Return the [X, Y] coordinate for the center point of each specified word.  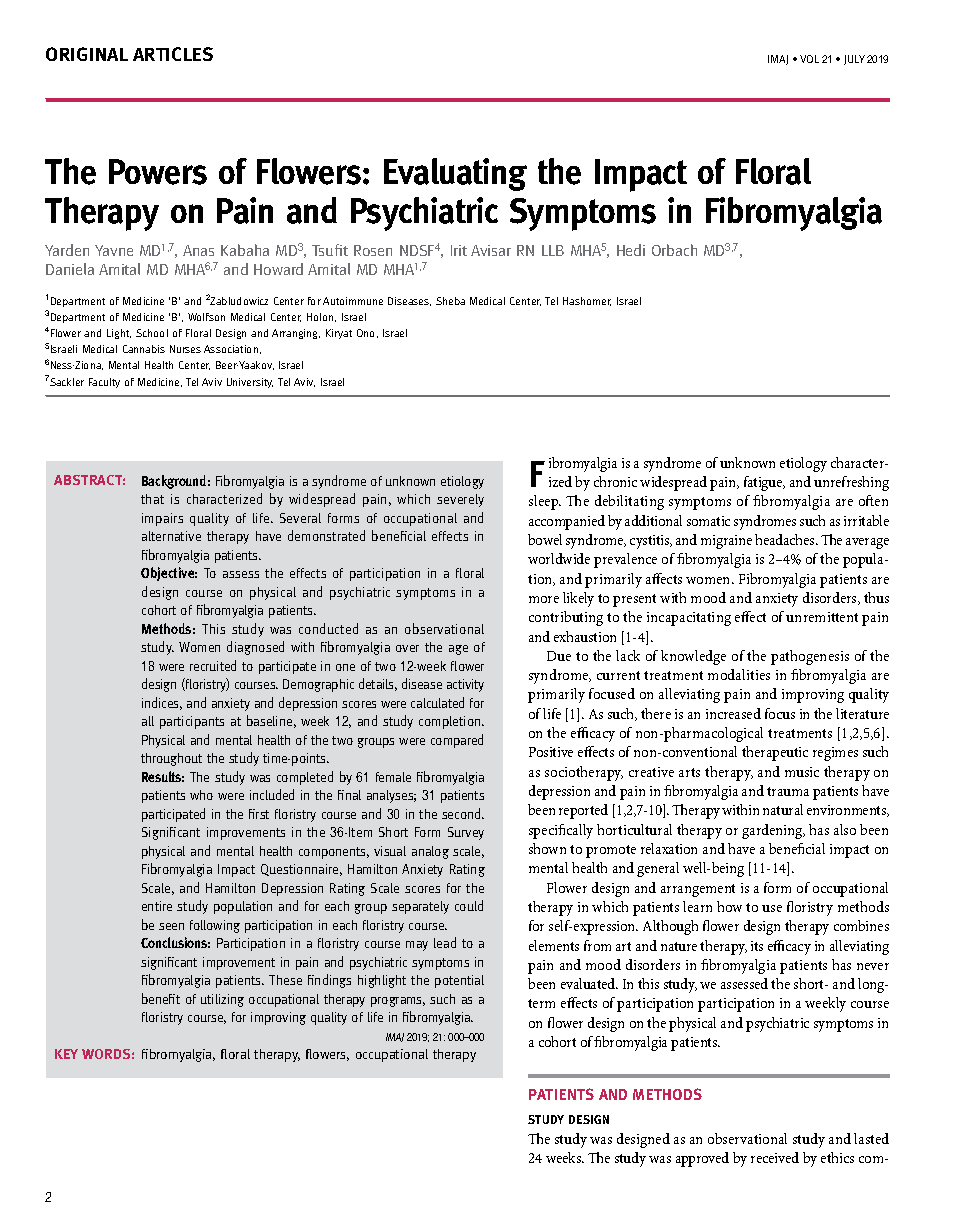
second [462, 813]
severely [460, 500]
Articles [173, 54]
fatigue [764, 483]
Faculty [104, 383]
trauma [788, 791]
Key [66, 1054]
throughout [171, 759]
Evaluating [455, 174]
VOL [809, 59]
